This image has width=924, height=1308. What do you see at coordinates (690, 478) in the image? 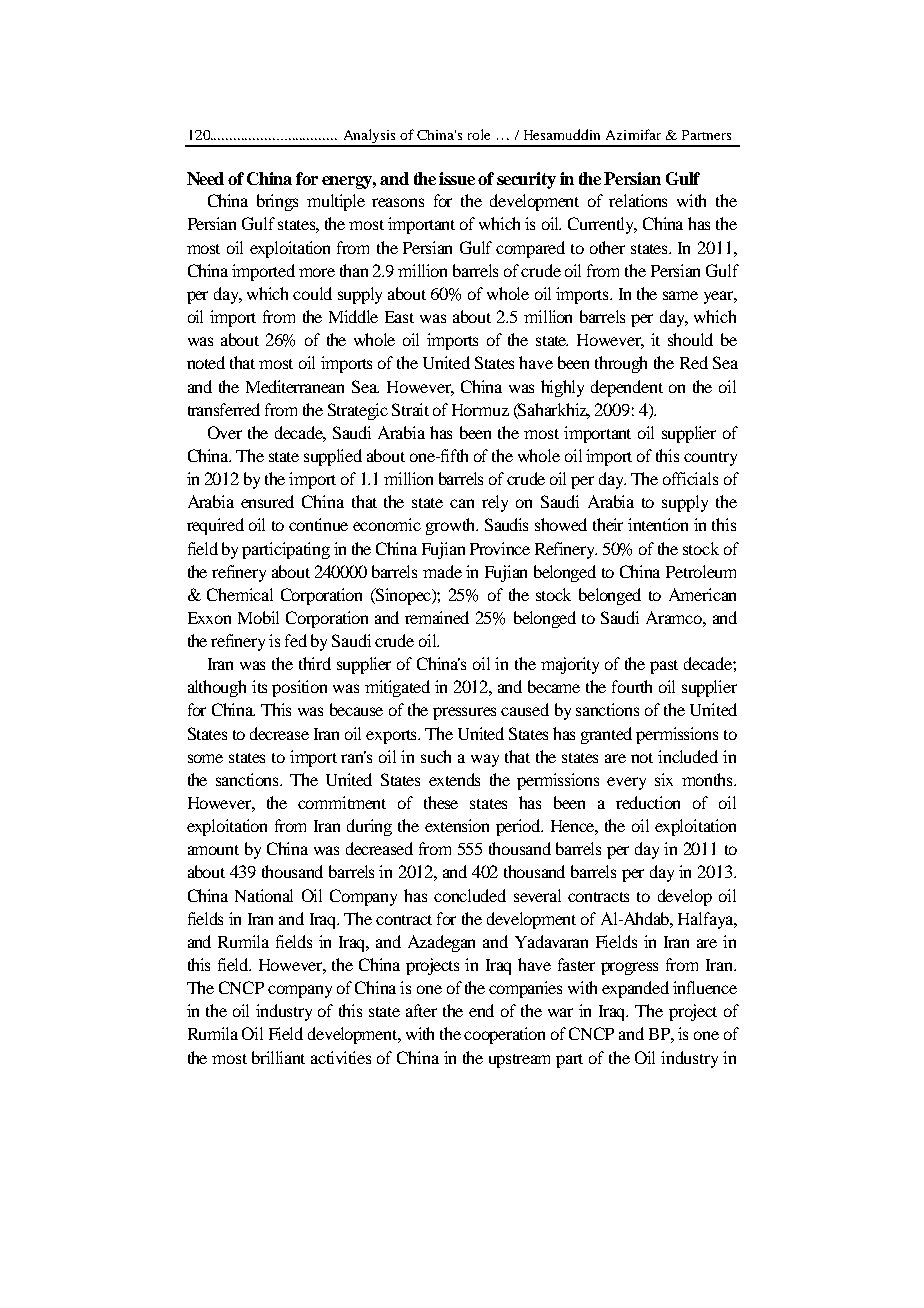
I see `officials` at bounding box center [690, 478].
